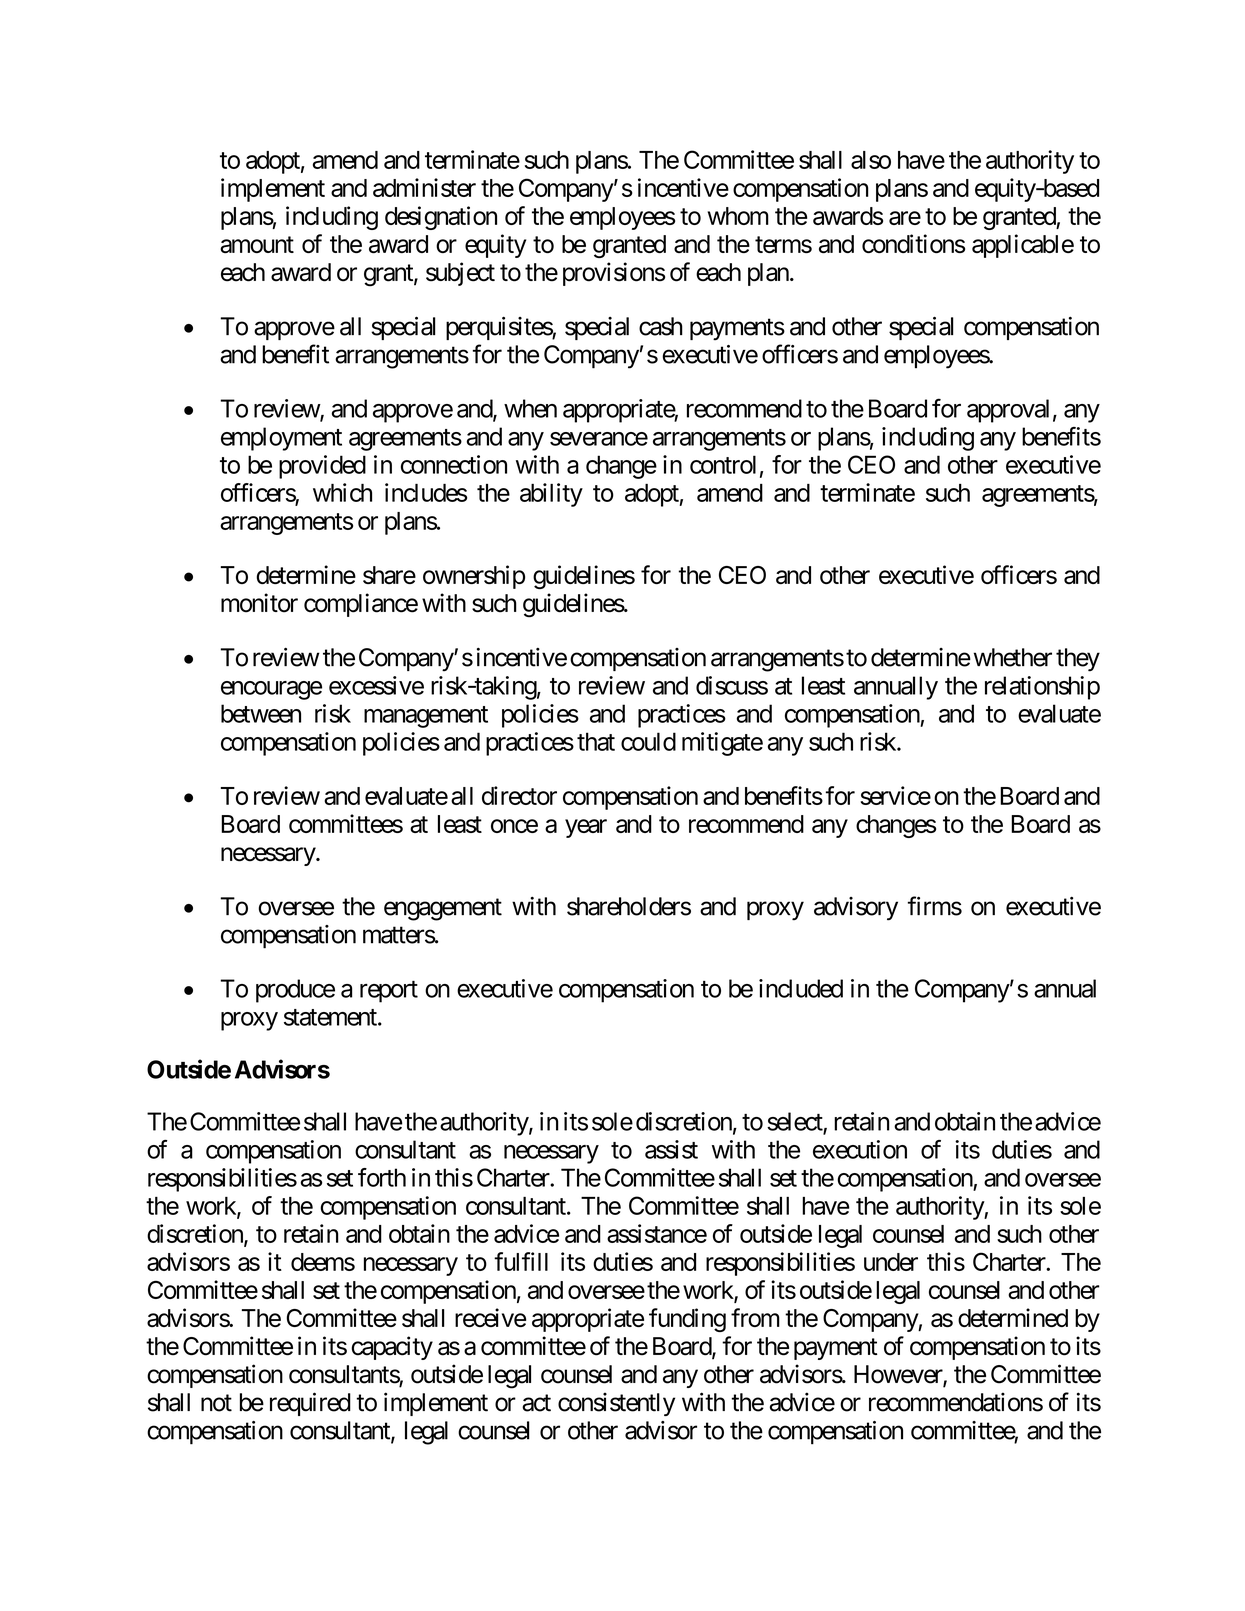 This image has height=1611, width=1245. Describe the element at coordinates (261, 713) in the image. I see `between` at that location.
